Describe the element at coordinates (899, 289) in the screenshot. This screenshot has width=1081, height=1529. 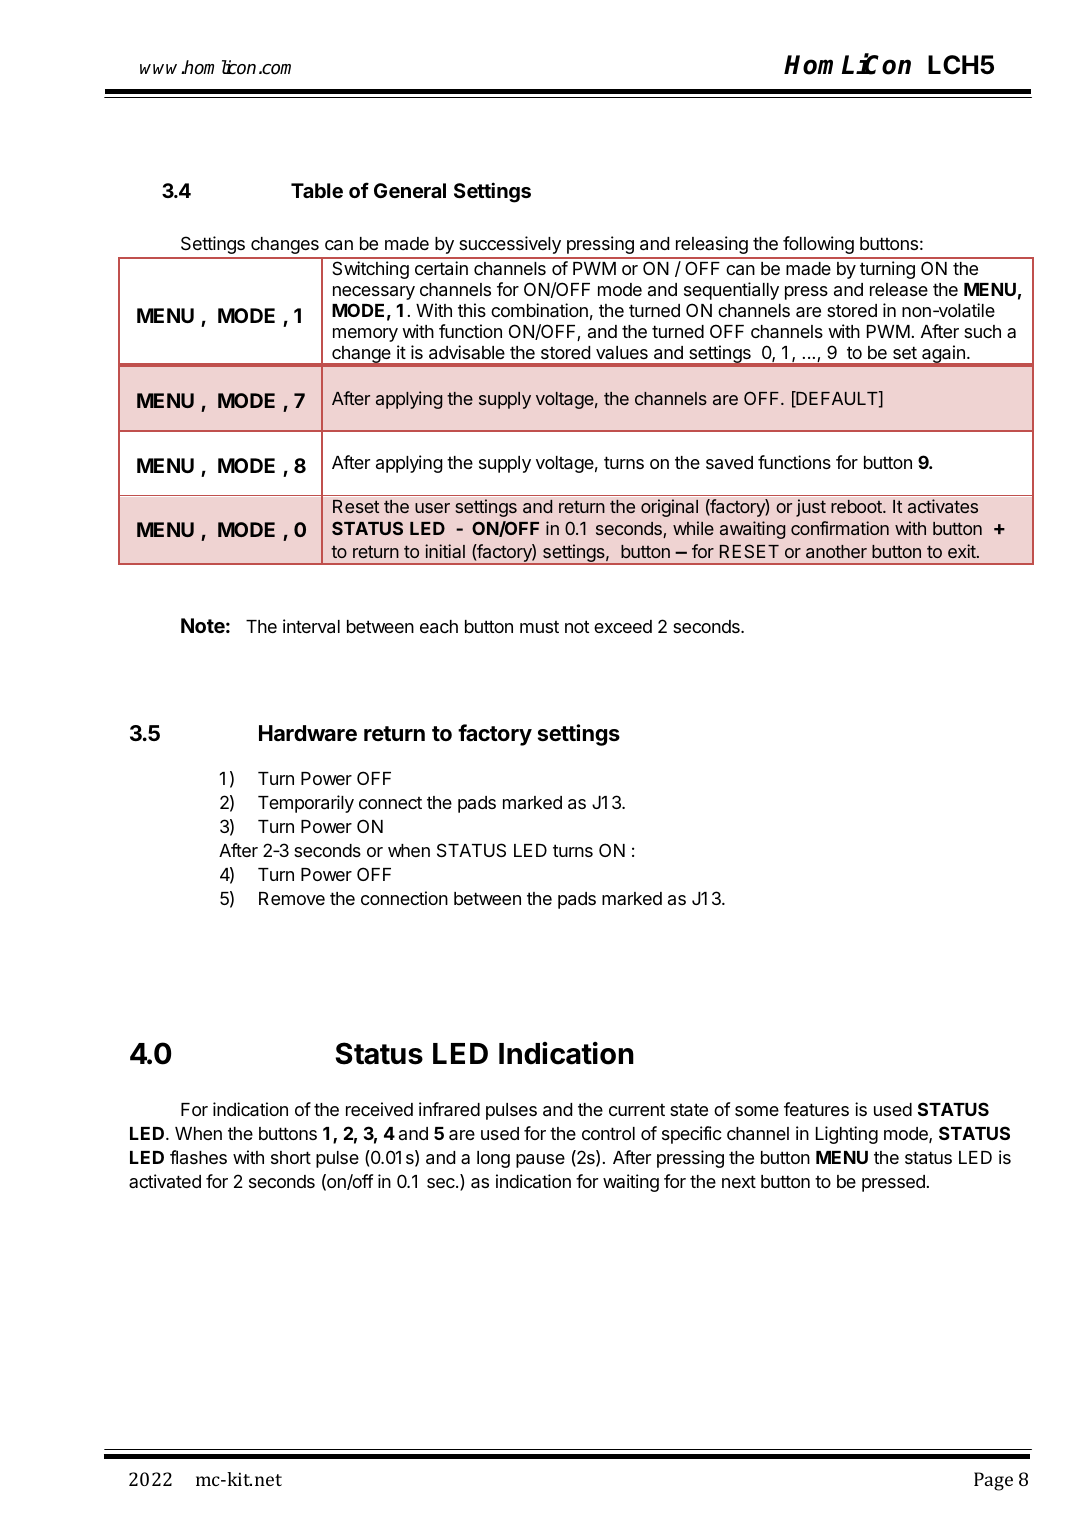
I see `release` at that location.
